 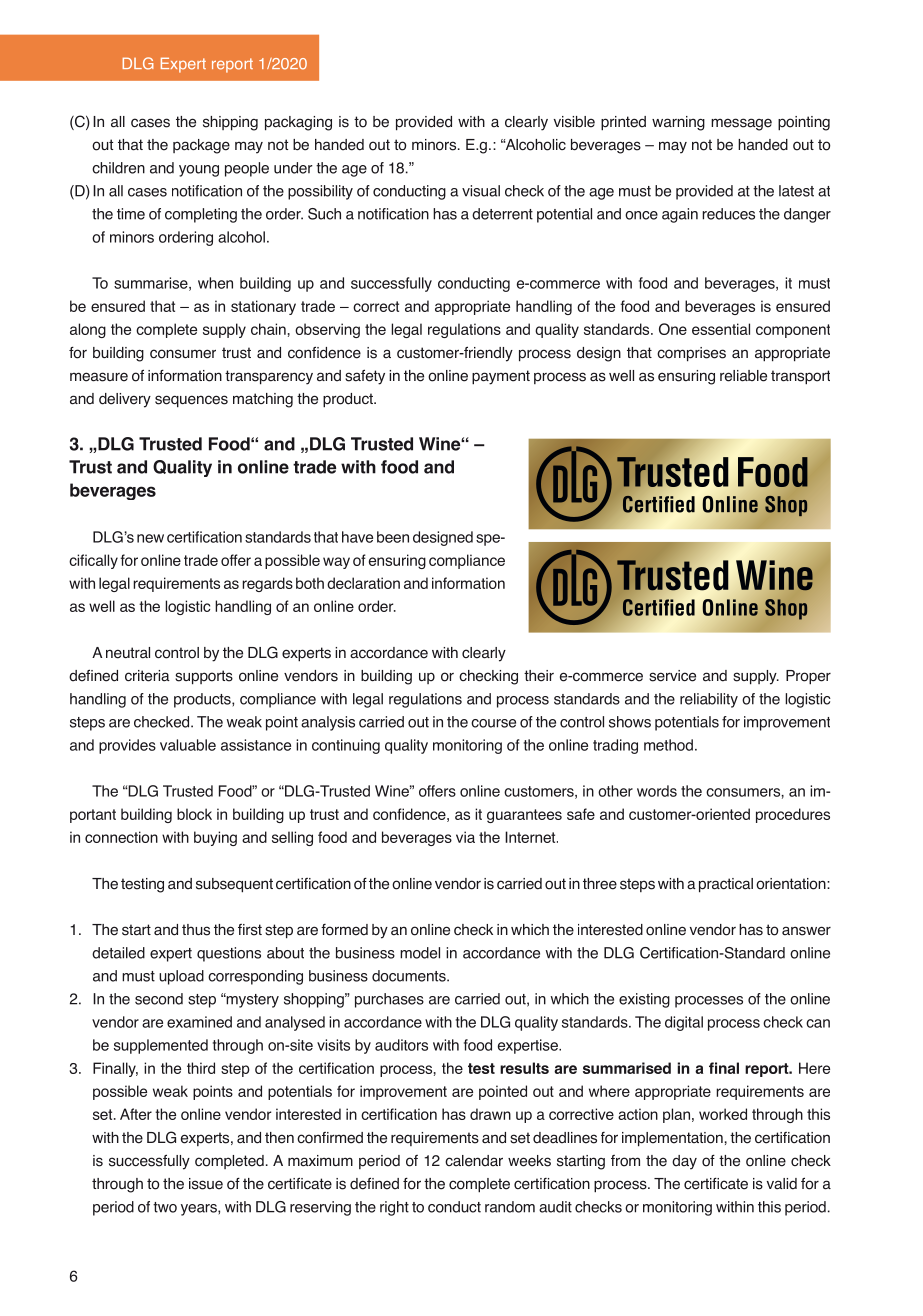 I want to click on been, so click(x=393, y=537).
